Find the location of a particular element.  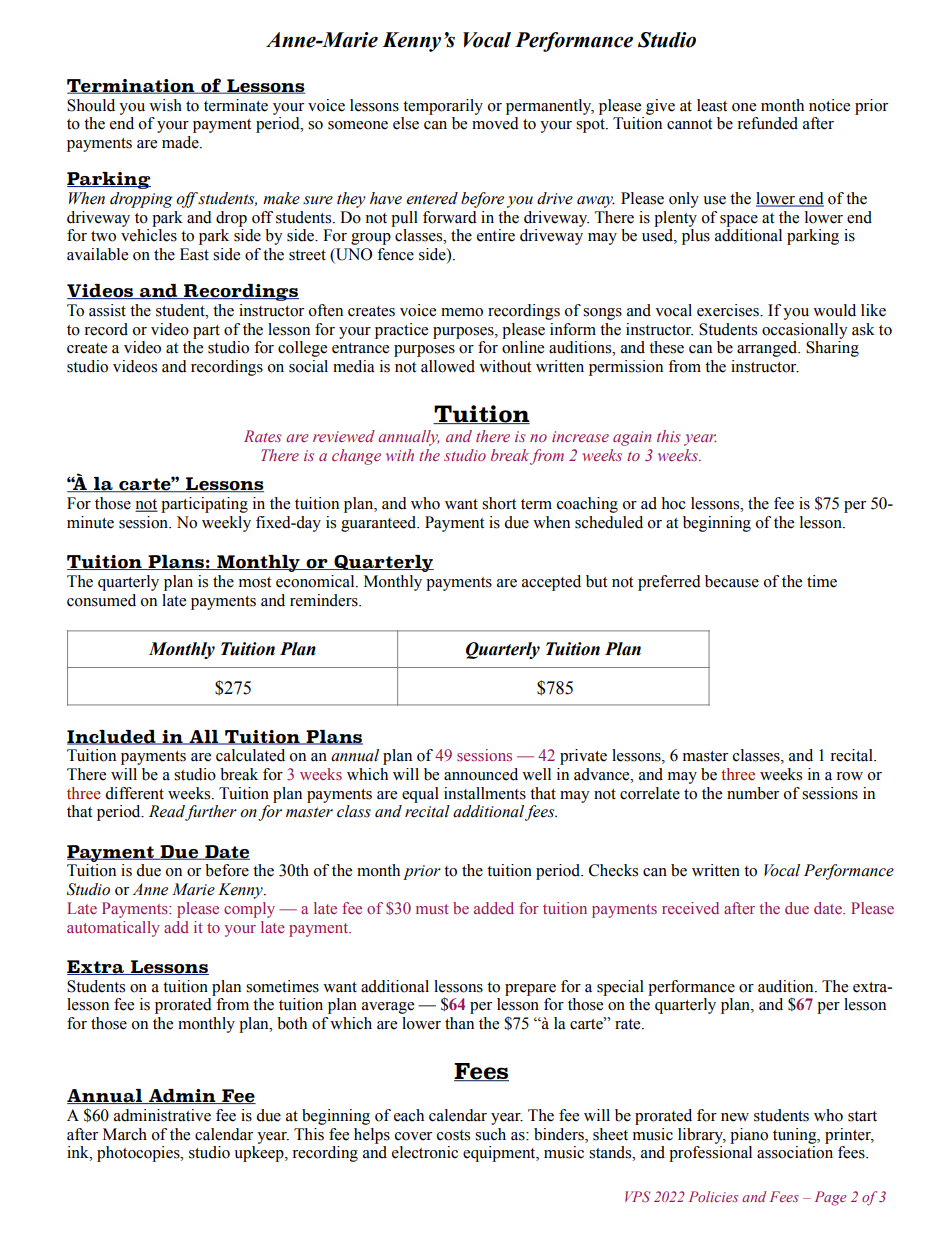

association is located at coordinates (795, 1152).
